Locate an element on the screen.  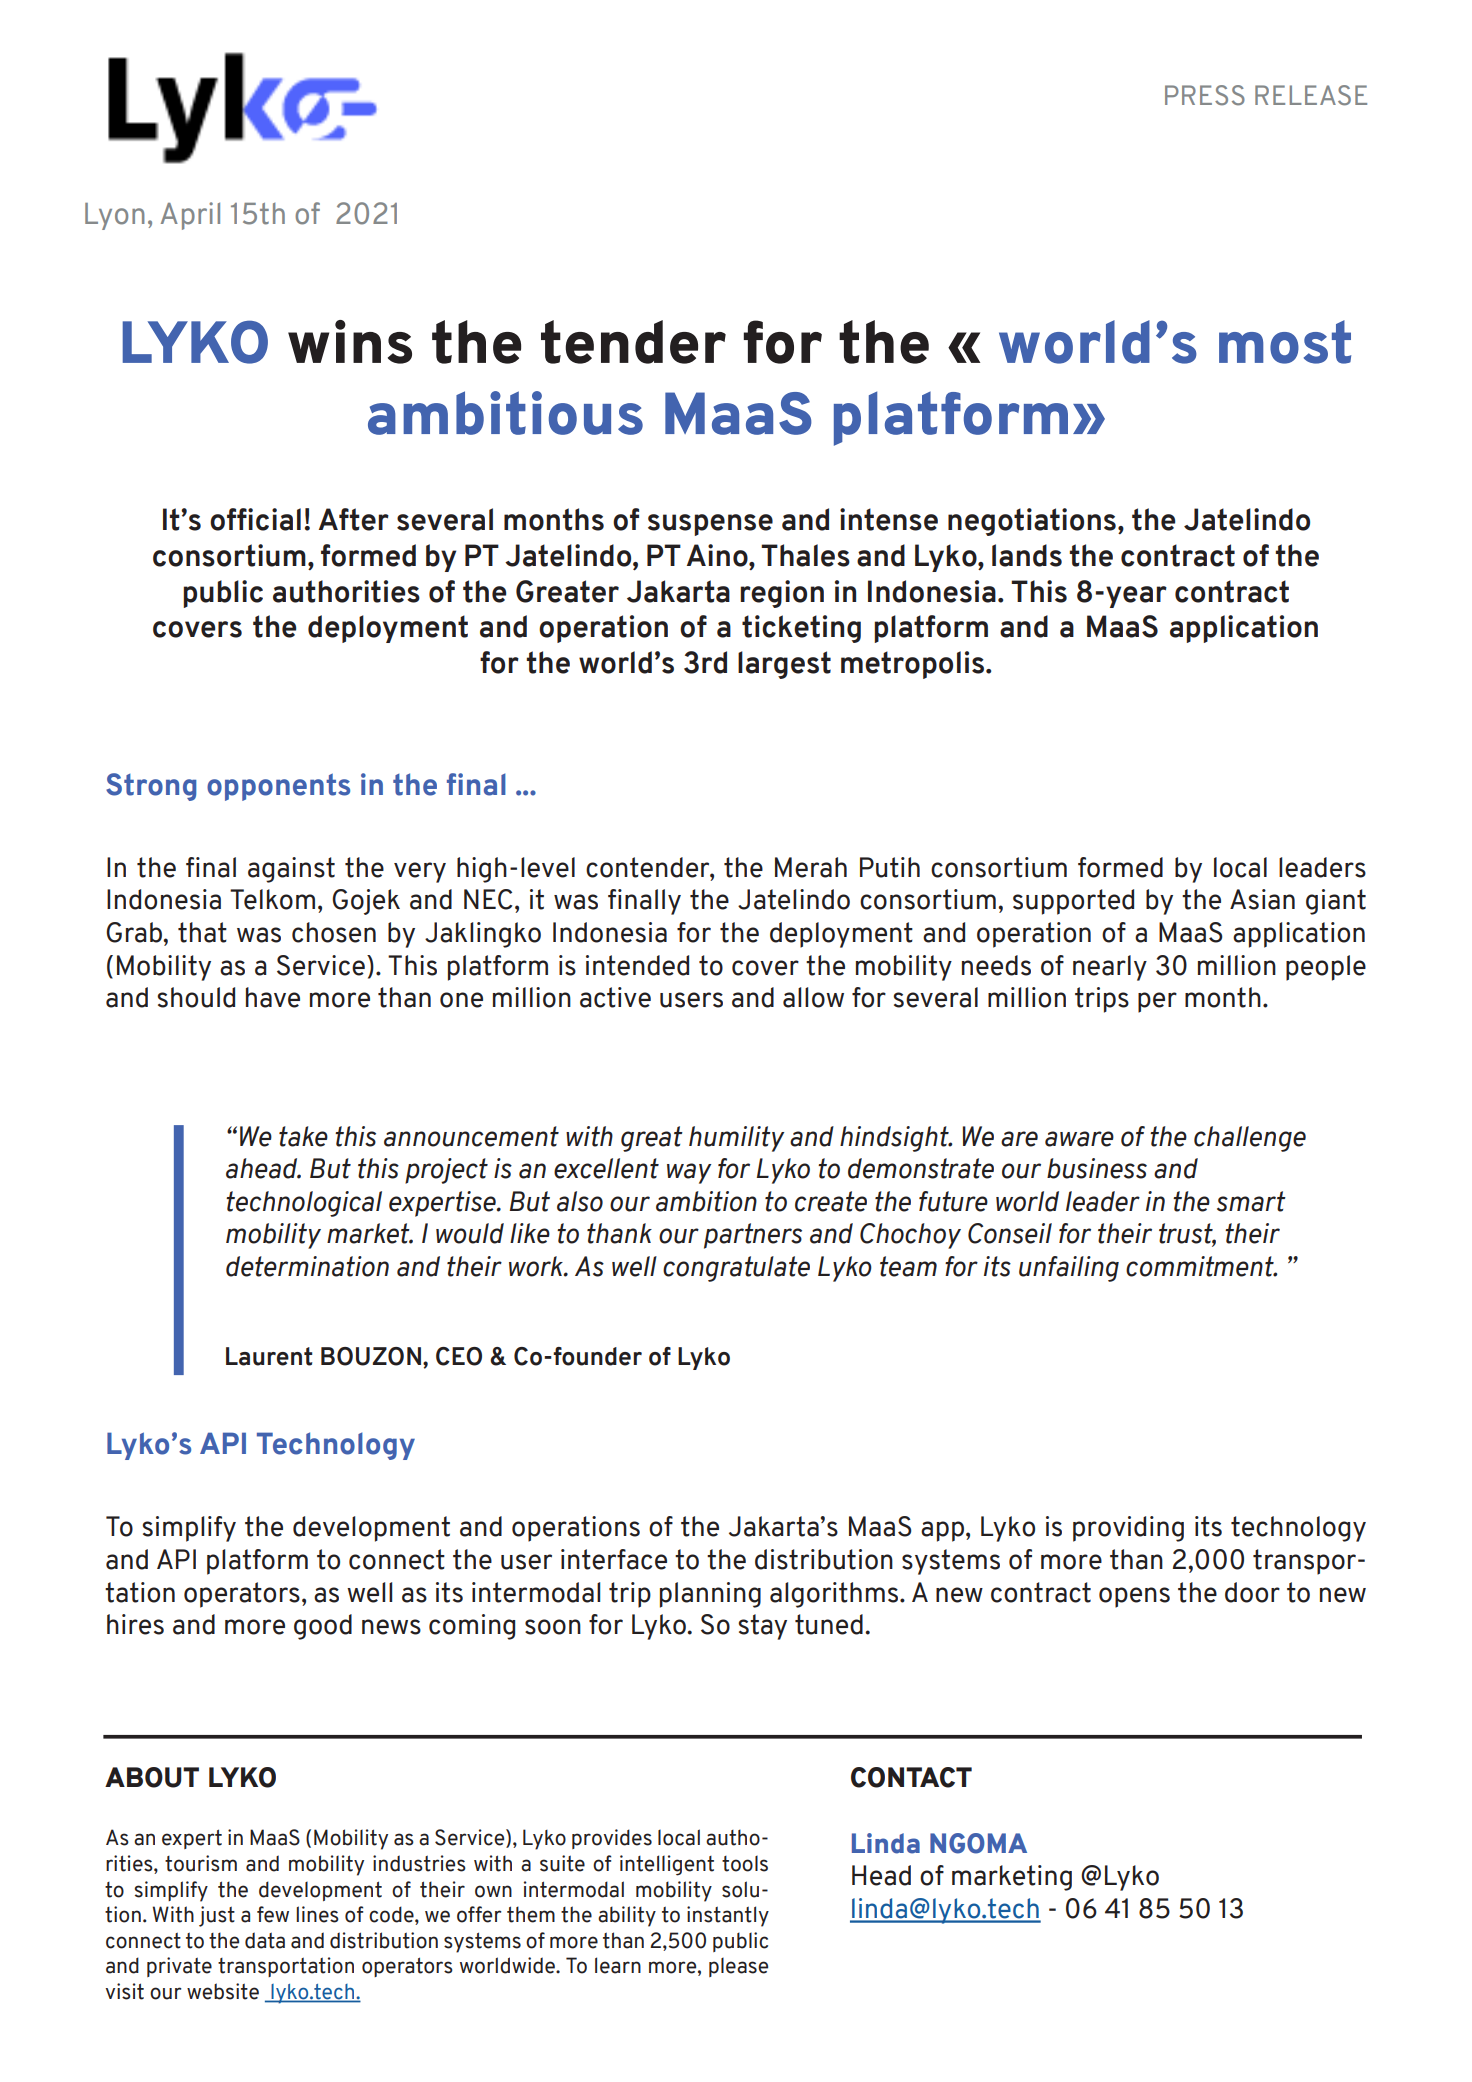
data is located at coordinates (265, 1940).
